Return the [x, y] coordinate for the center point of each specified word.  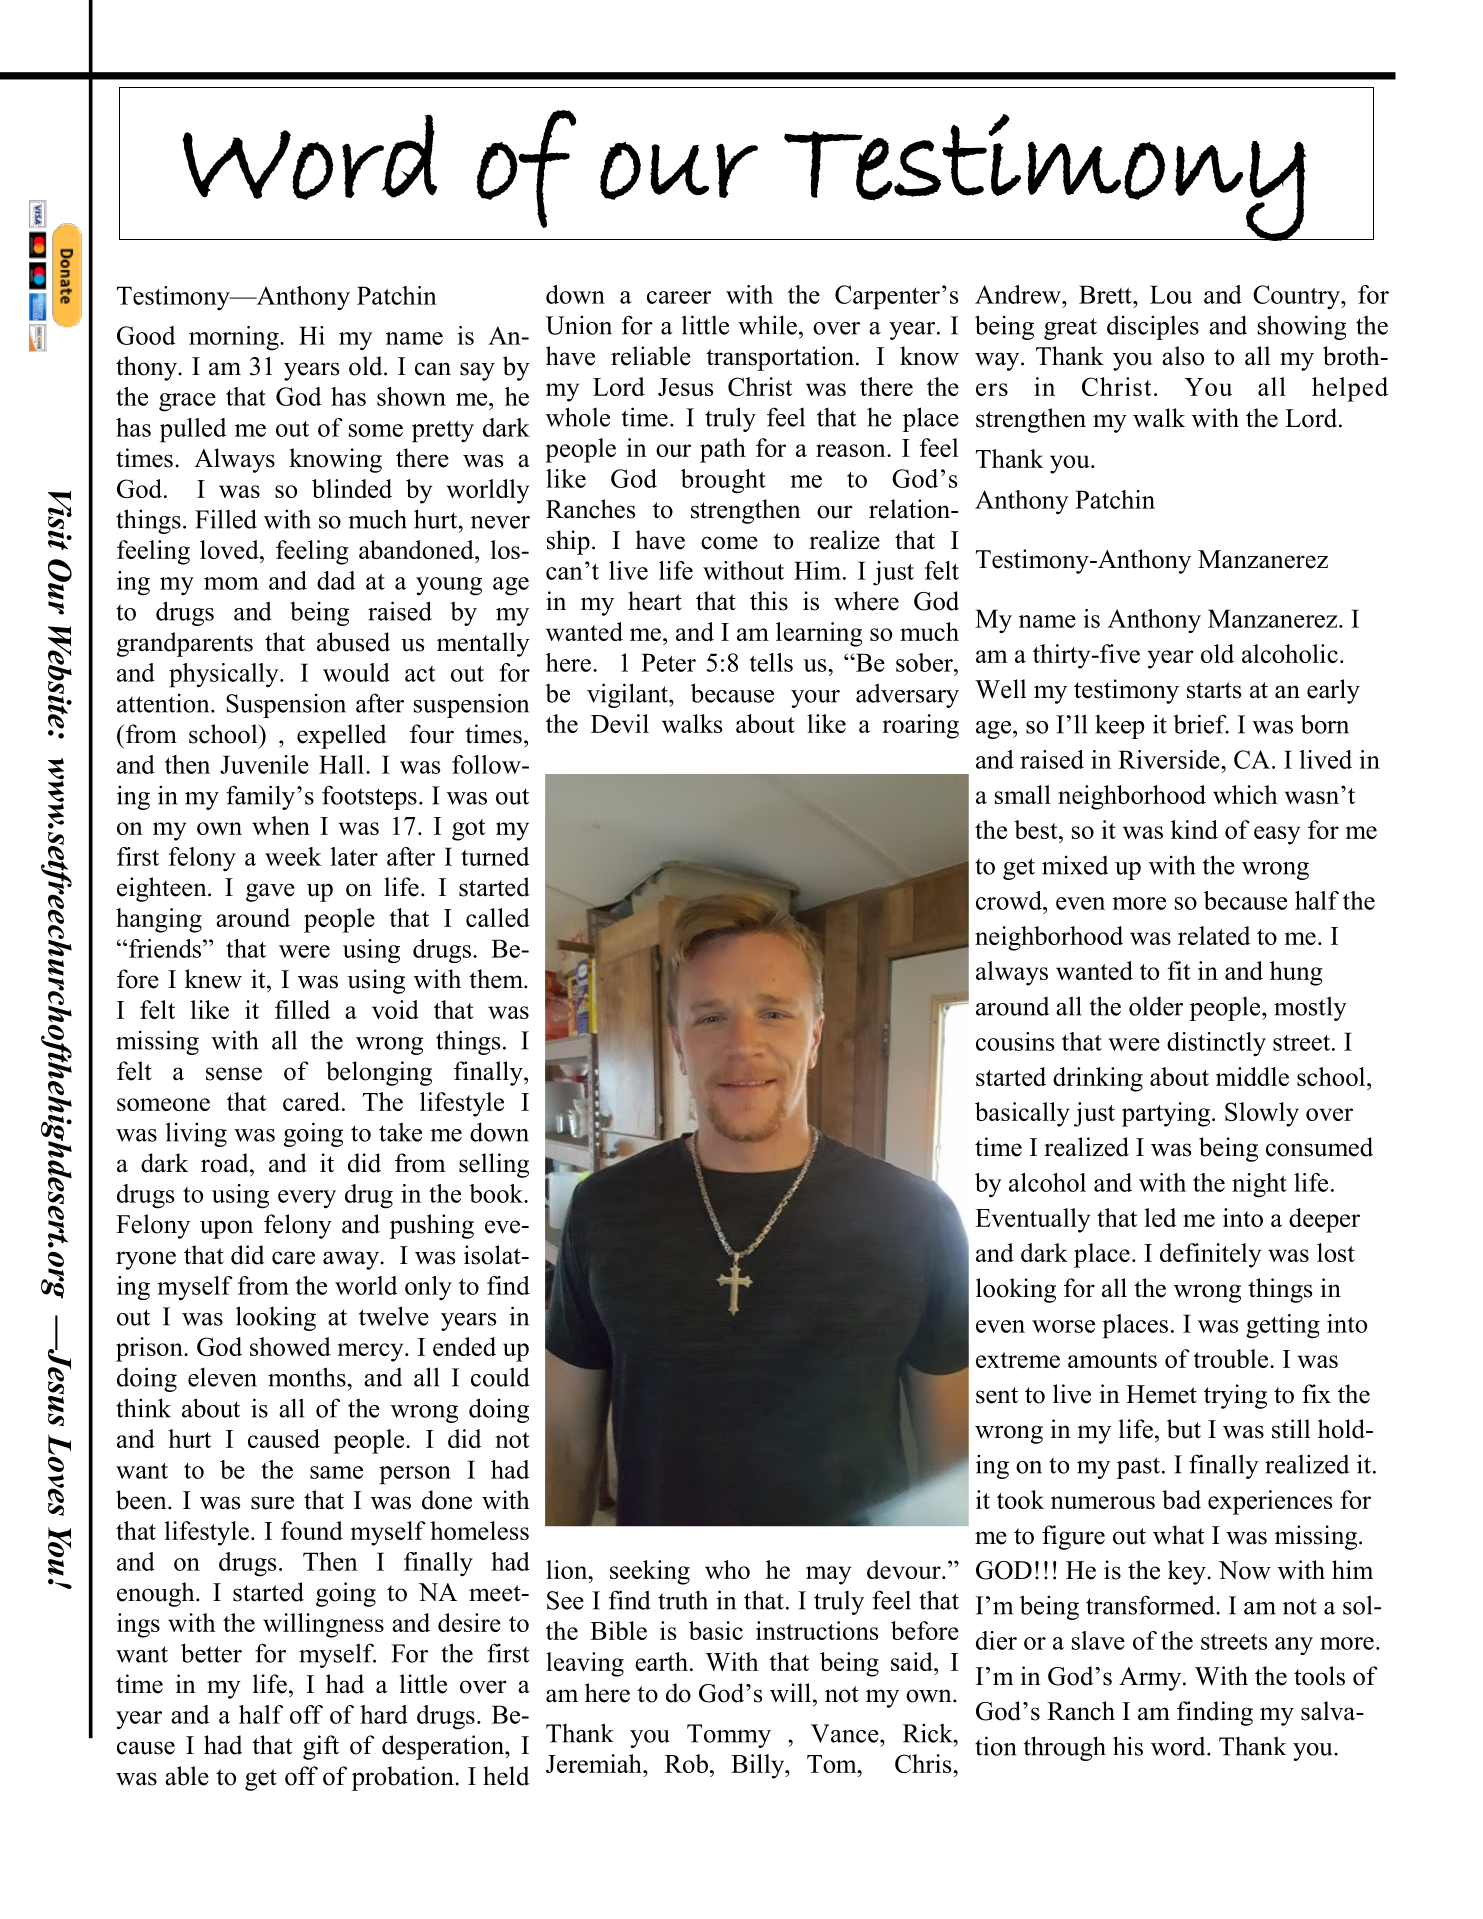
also [1183, 356]
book [497, 1193]
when [281, 825]
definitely [1210, 1255]
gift [321, 1747]
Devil [620, 723]
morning [235, 338]
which [1245, 794]
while [767, 325]
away [352, 1260]
